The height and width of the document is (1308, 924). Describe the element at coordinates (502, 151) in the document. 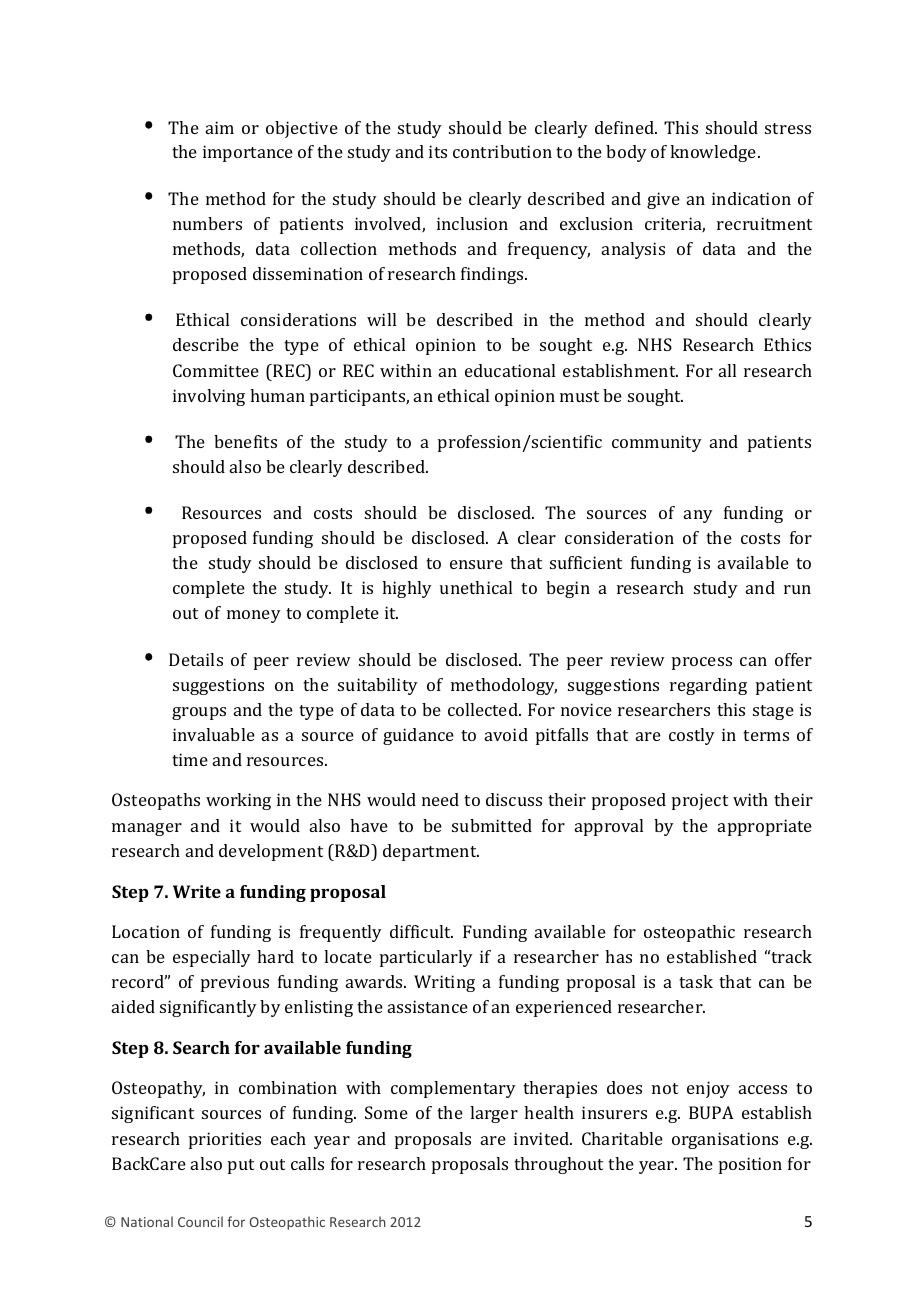

I see `contribution` at that location.
